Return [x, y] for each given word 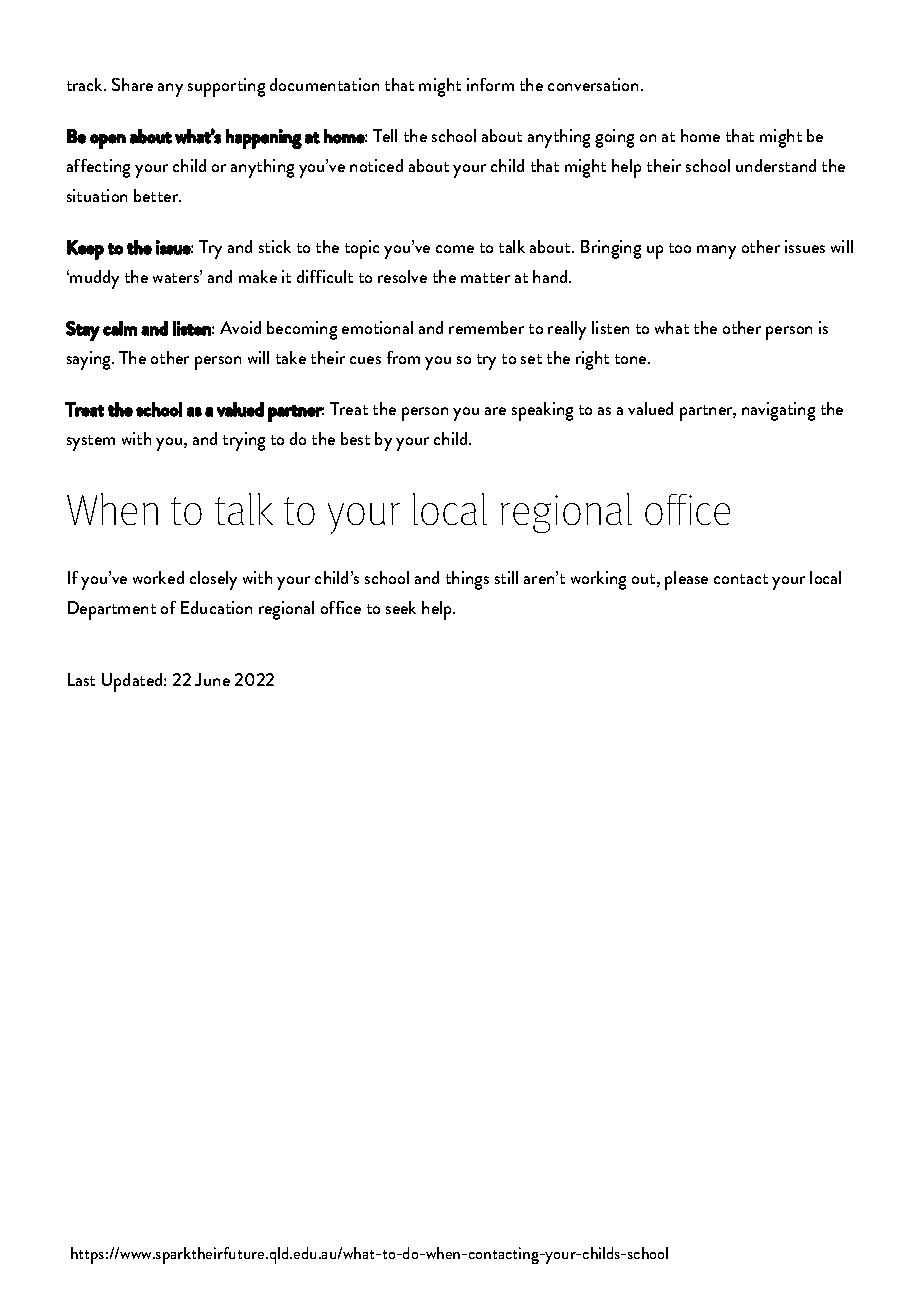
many [716, 252]
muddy [93, 279]
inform [490, 84]
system [91, 443]
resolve [402, 276]
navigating [778, 411]
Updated [133, 682]
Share [132, 84]
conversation [595, 84]
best [355, 438]
